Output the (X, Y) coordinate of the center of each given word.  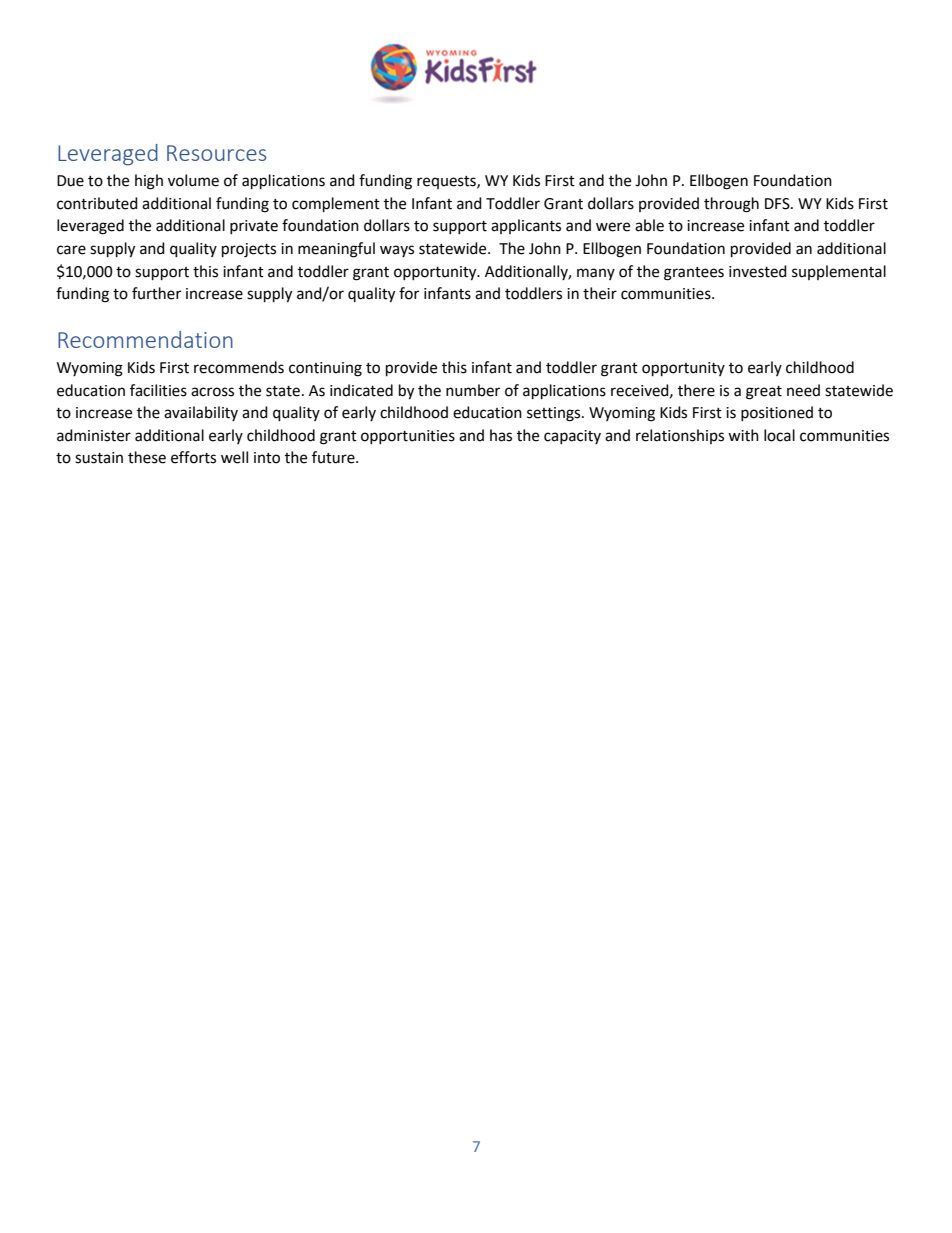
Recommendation (145, 339)
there (696, 390)
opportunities (408, 437)
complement (336, 205)
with (743, 435)
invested (758, 271)
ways (397, 251)
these (147, 457)
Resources (216, 153)
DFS (778, 204)
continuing (325, 369)
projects (249, 250)
